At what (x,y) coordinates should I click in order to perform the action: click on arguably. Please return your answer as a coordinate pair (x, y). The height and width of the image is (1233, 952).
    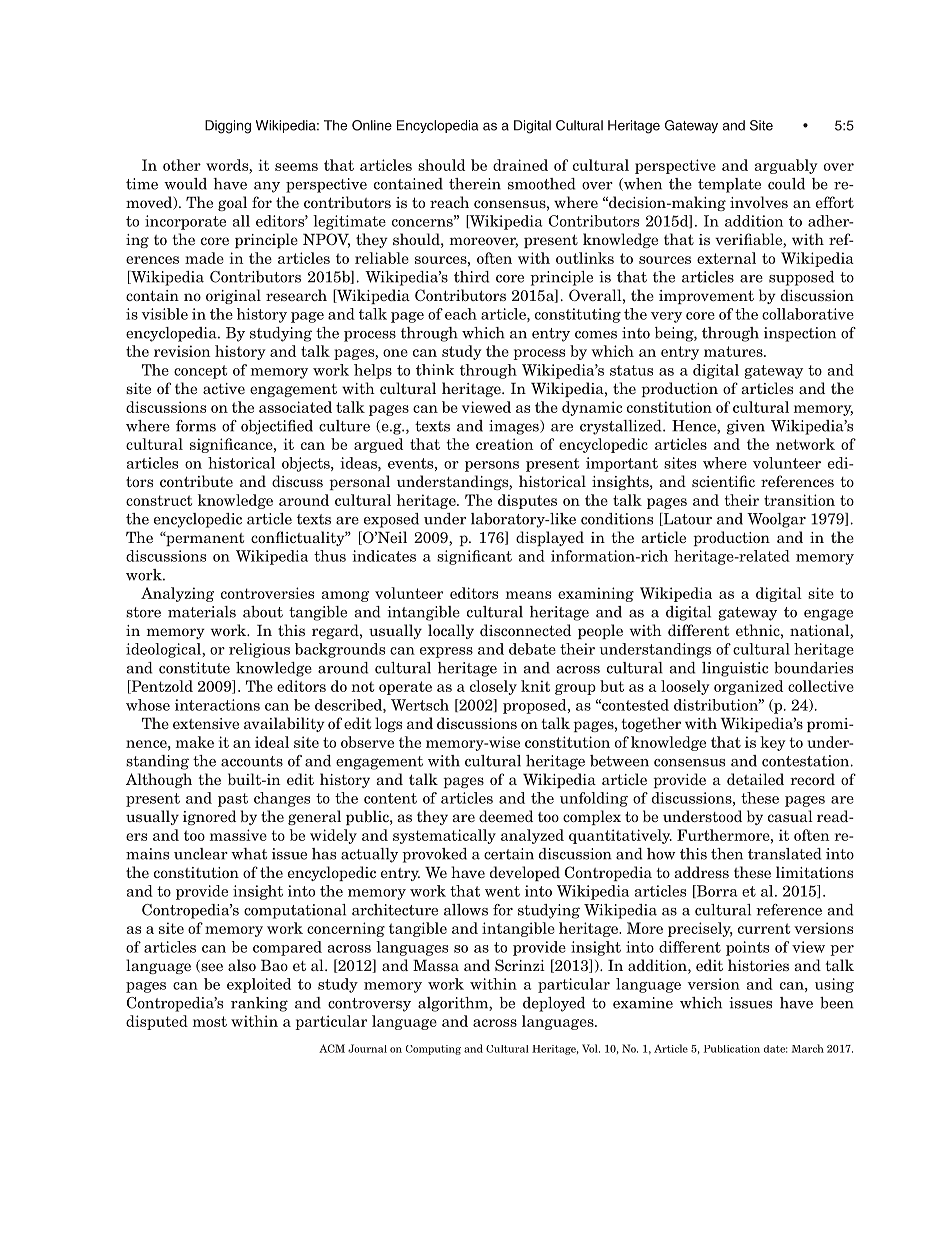
    Looking at the image, I should click on (786, 166).
